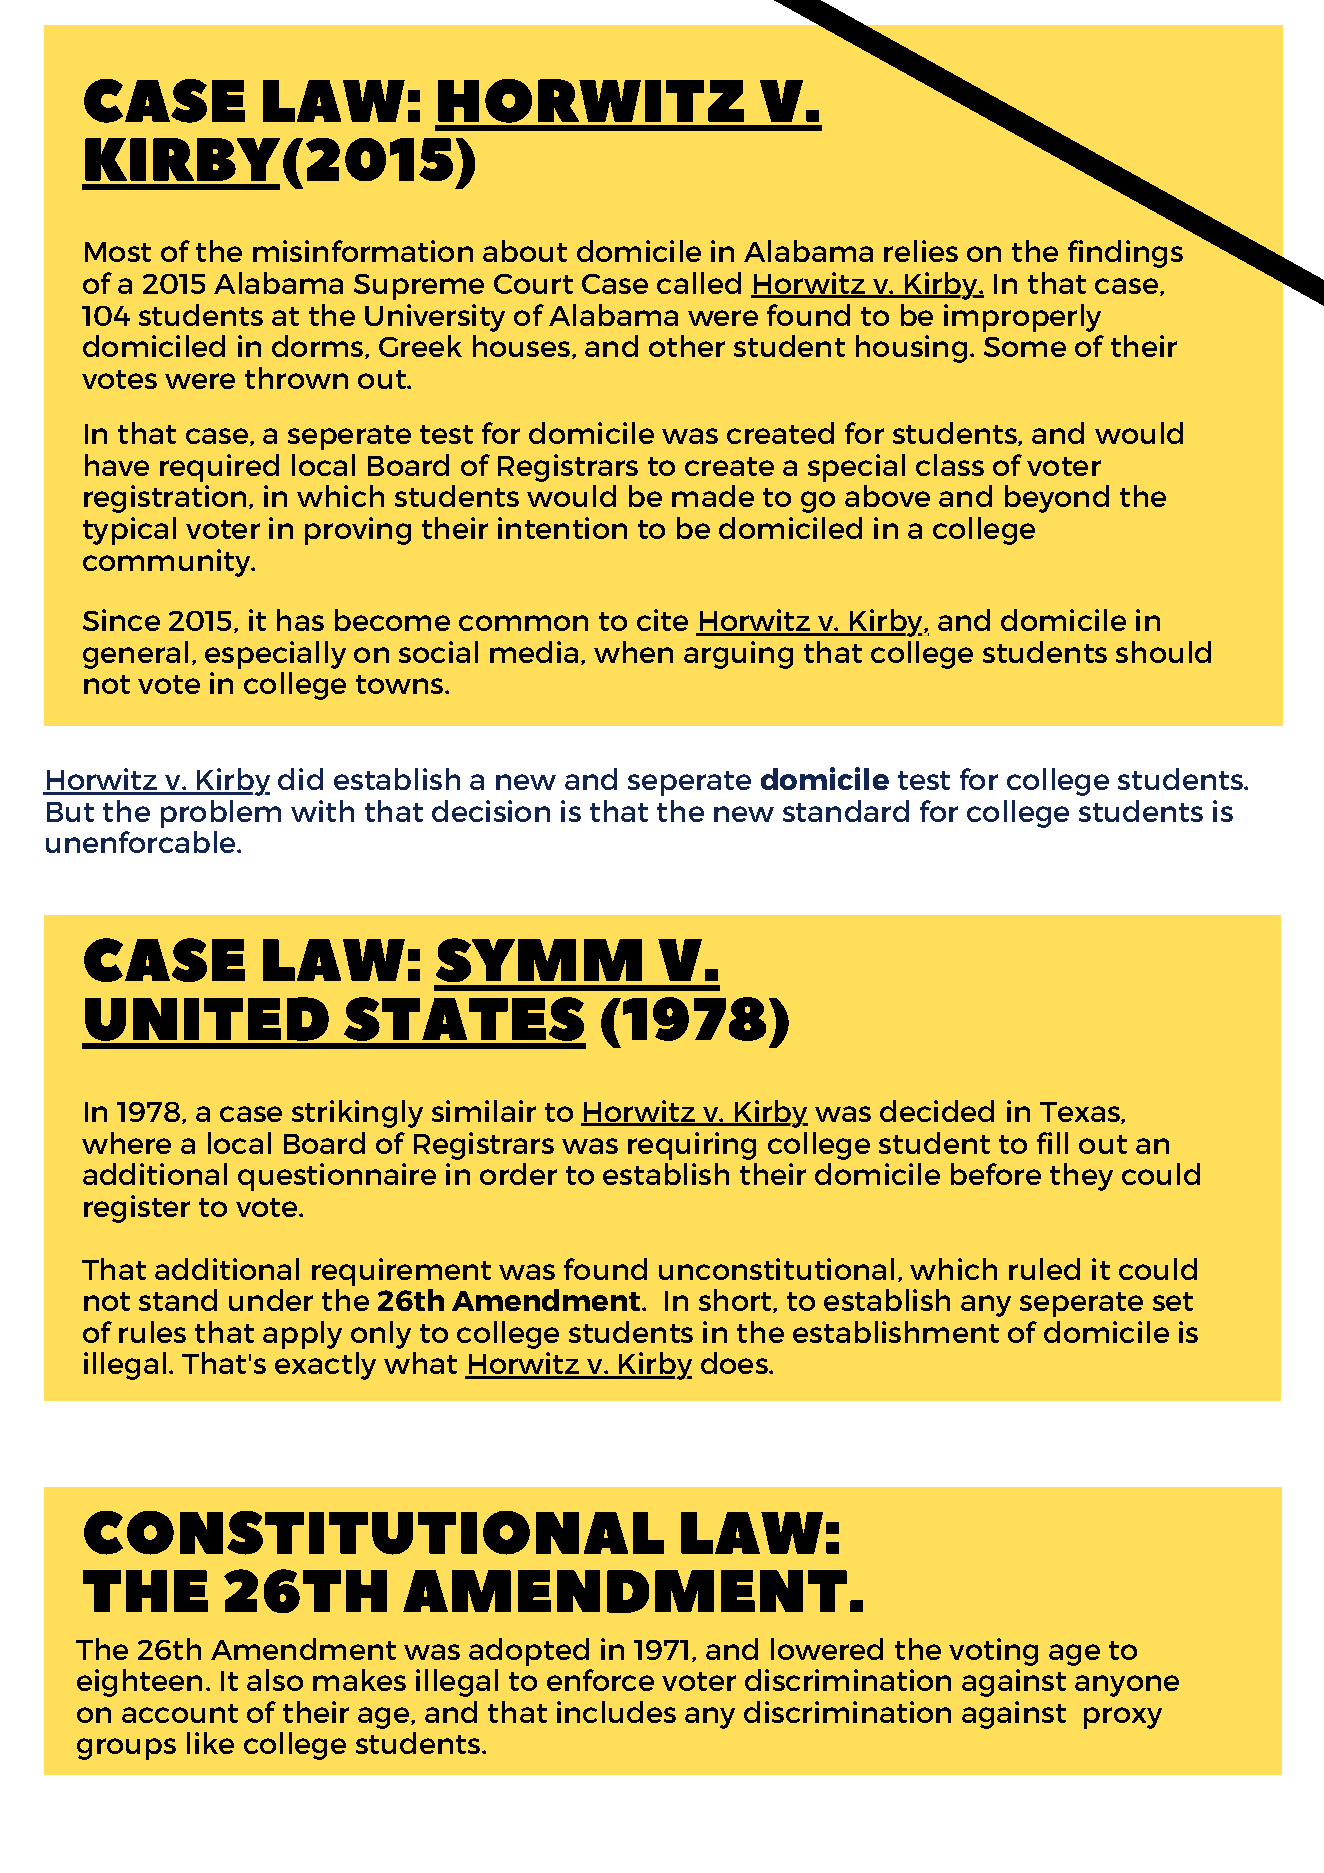 This screenshot has width=1324, height=1873. What do you see at coordinates (221, 814) in the screenshot?
I see `problem` at bounding box center [221, 814].
